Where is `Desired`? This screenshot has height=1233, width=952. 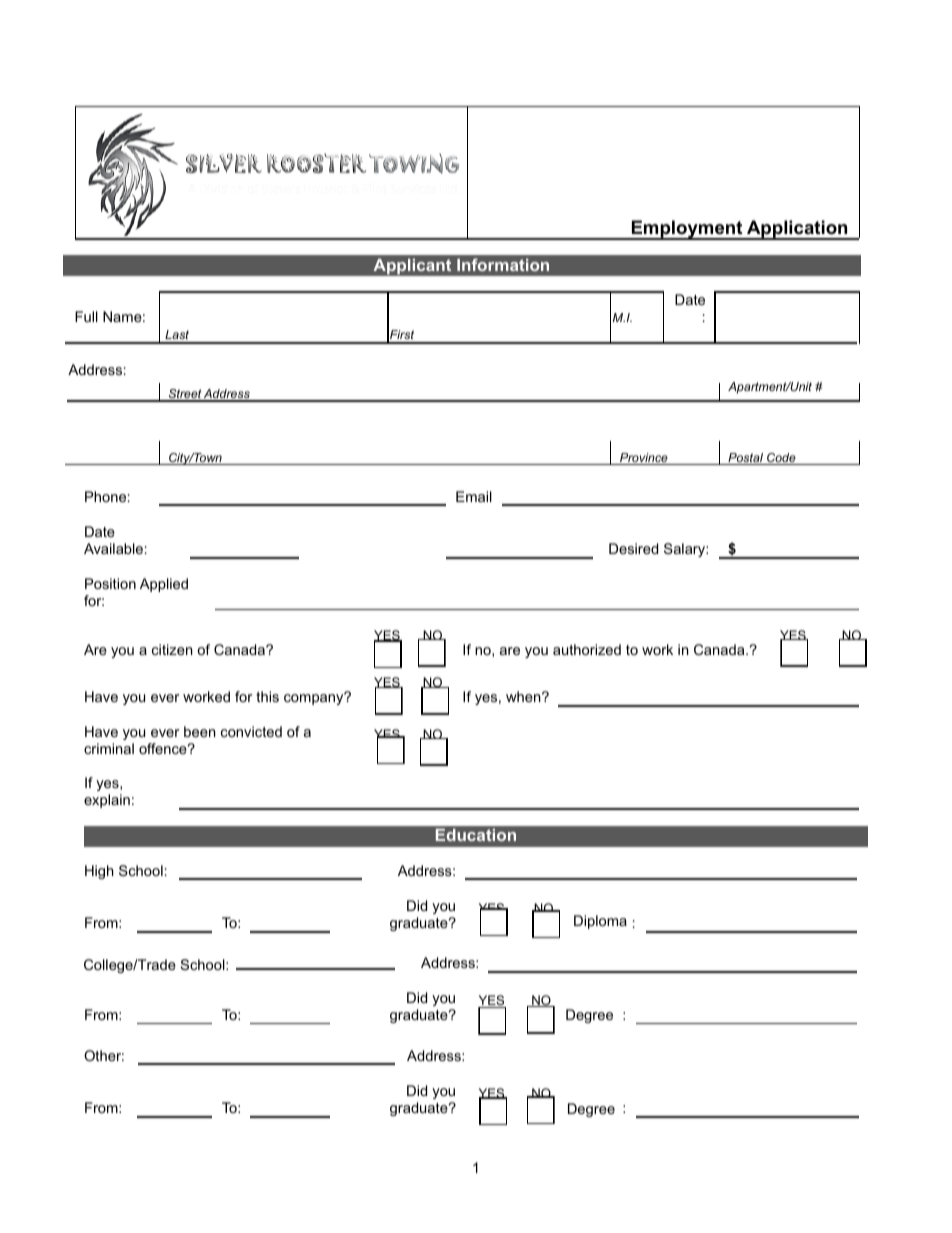 Desired is located at coordinates (633, 548).
